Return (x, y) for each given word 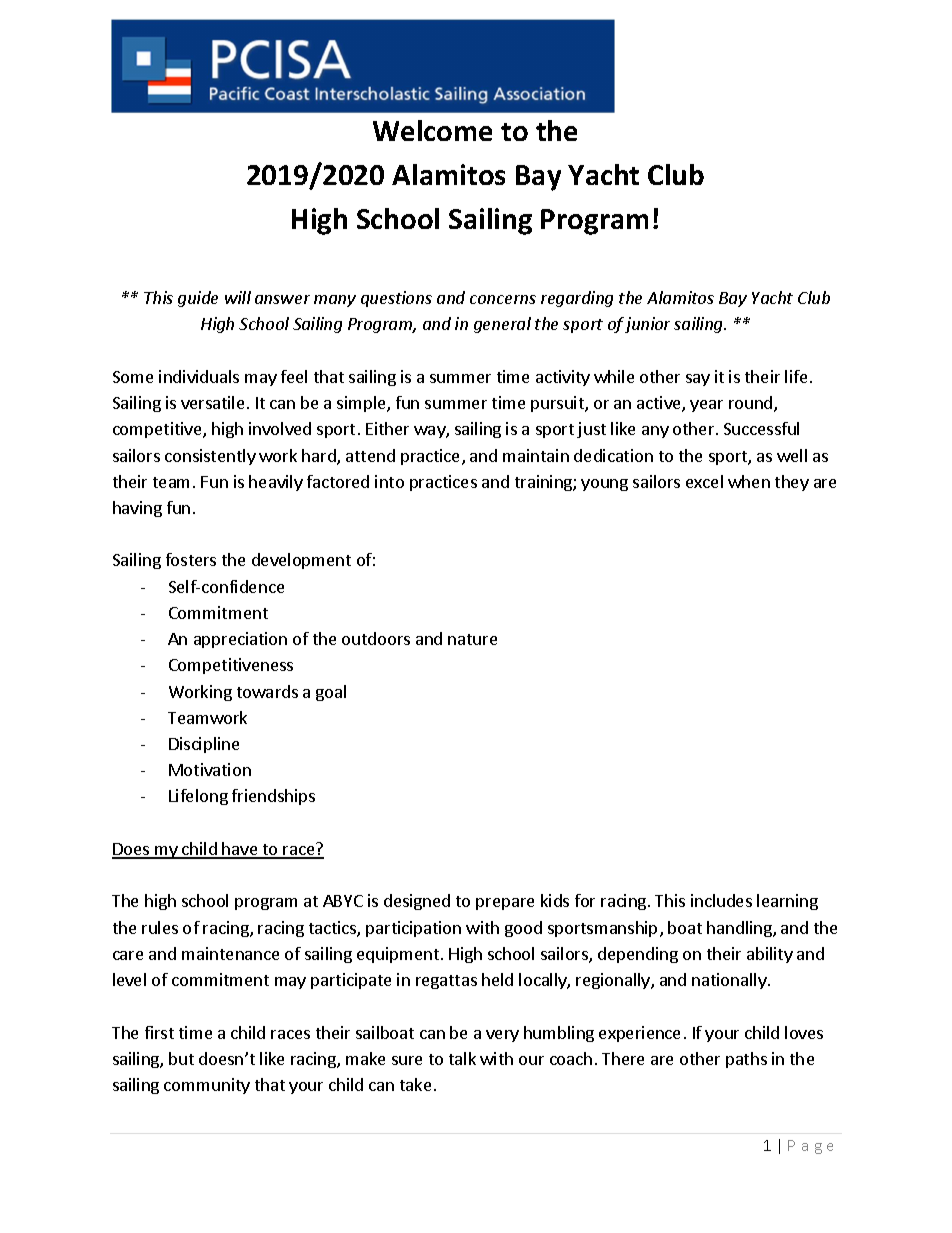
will (238, 297)
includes (721, 900)
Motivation (210, 769)
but (181, 1058)
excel (704, 481)
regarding (577, 299)
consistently (210, 457)
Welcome (432, 130)
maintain (536, 455)
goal (331, 693)
